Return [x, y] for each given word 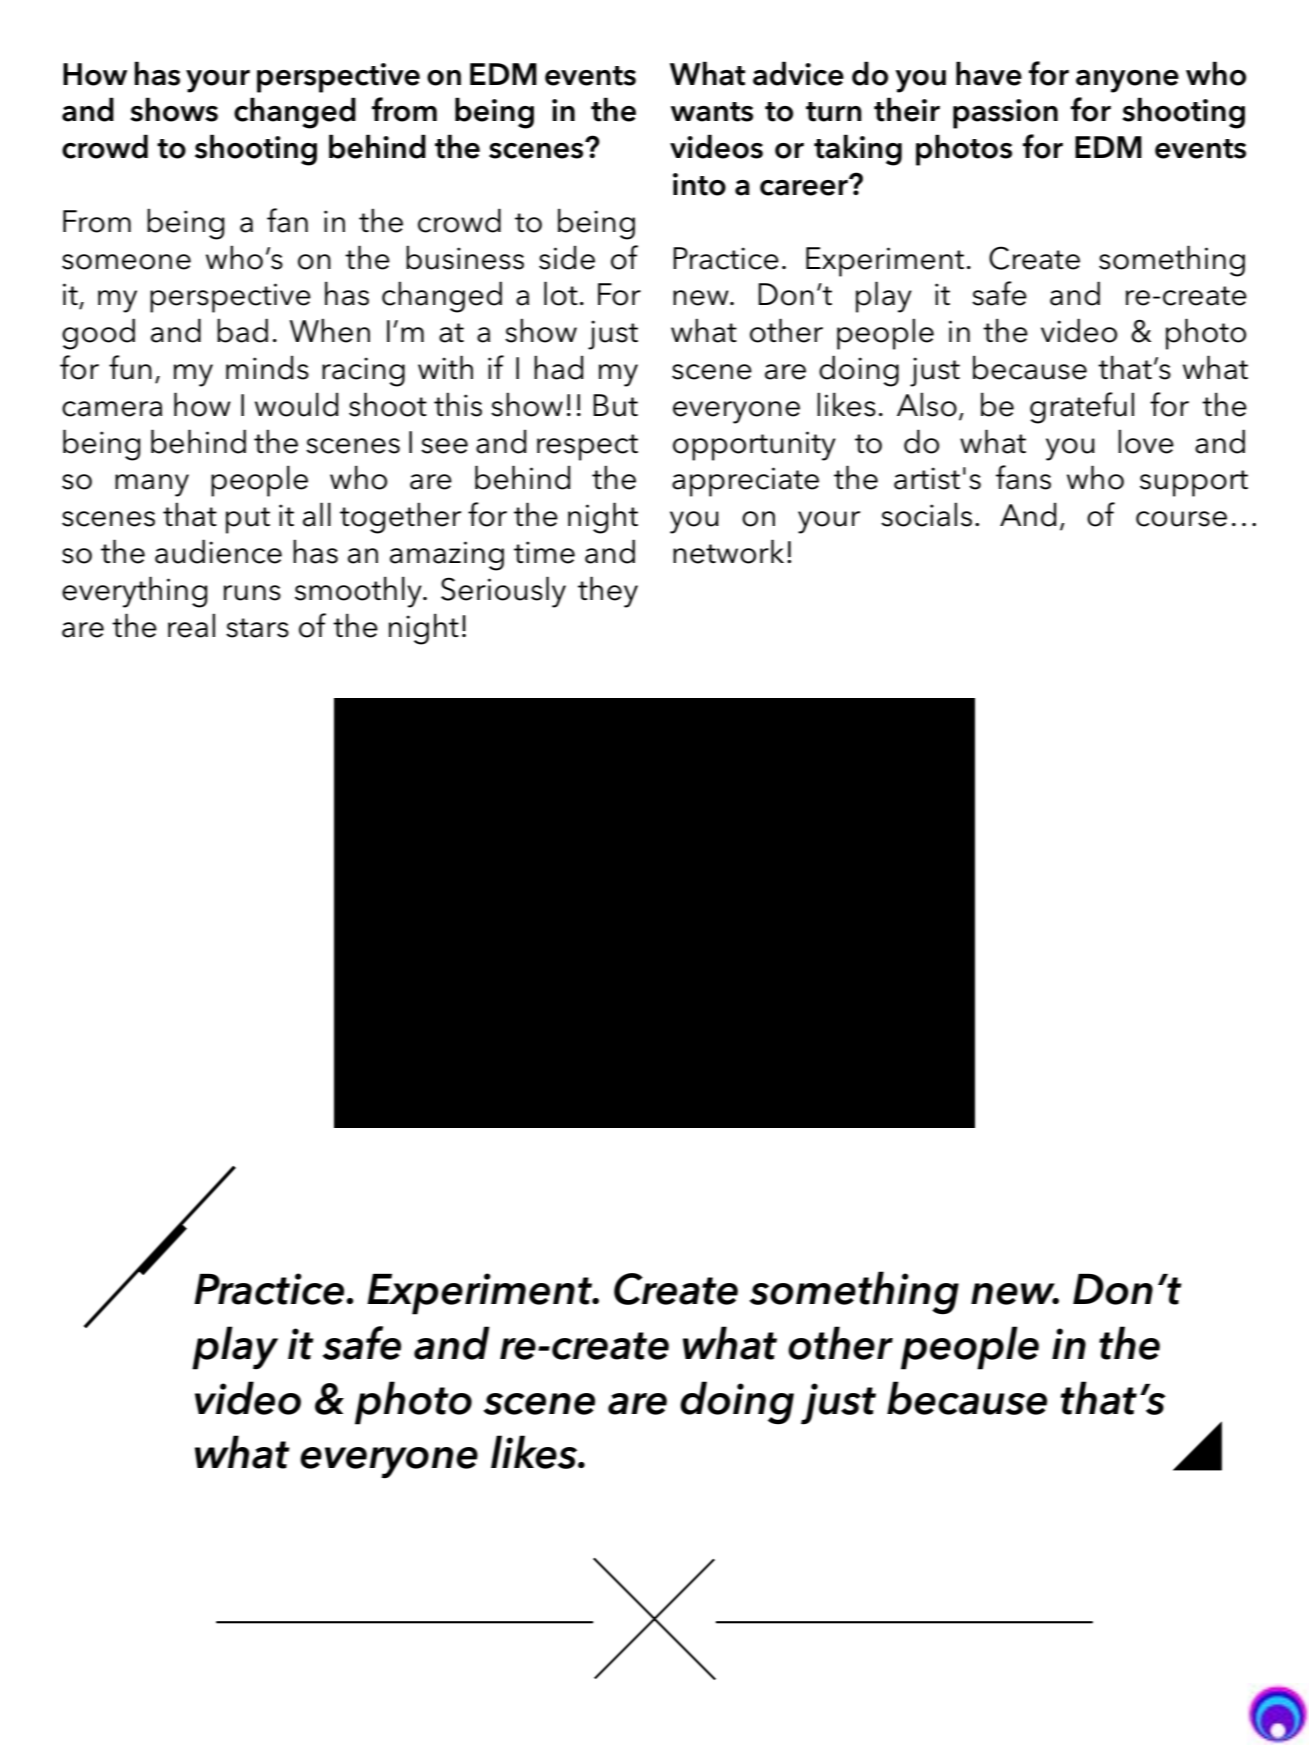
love [1146, 441]
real [191, 625]
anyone [1127, 81]
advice [798, 73]
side [567, 258]
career [805, 186]
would [296, 404]
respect [587, 447]
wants [712, 112]
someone [126, 262]
